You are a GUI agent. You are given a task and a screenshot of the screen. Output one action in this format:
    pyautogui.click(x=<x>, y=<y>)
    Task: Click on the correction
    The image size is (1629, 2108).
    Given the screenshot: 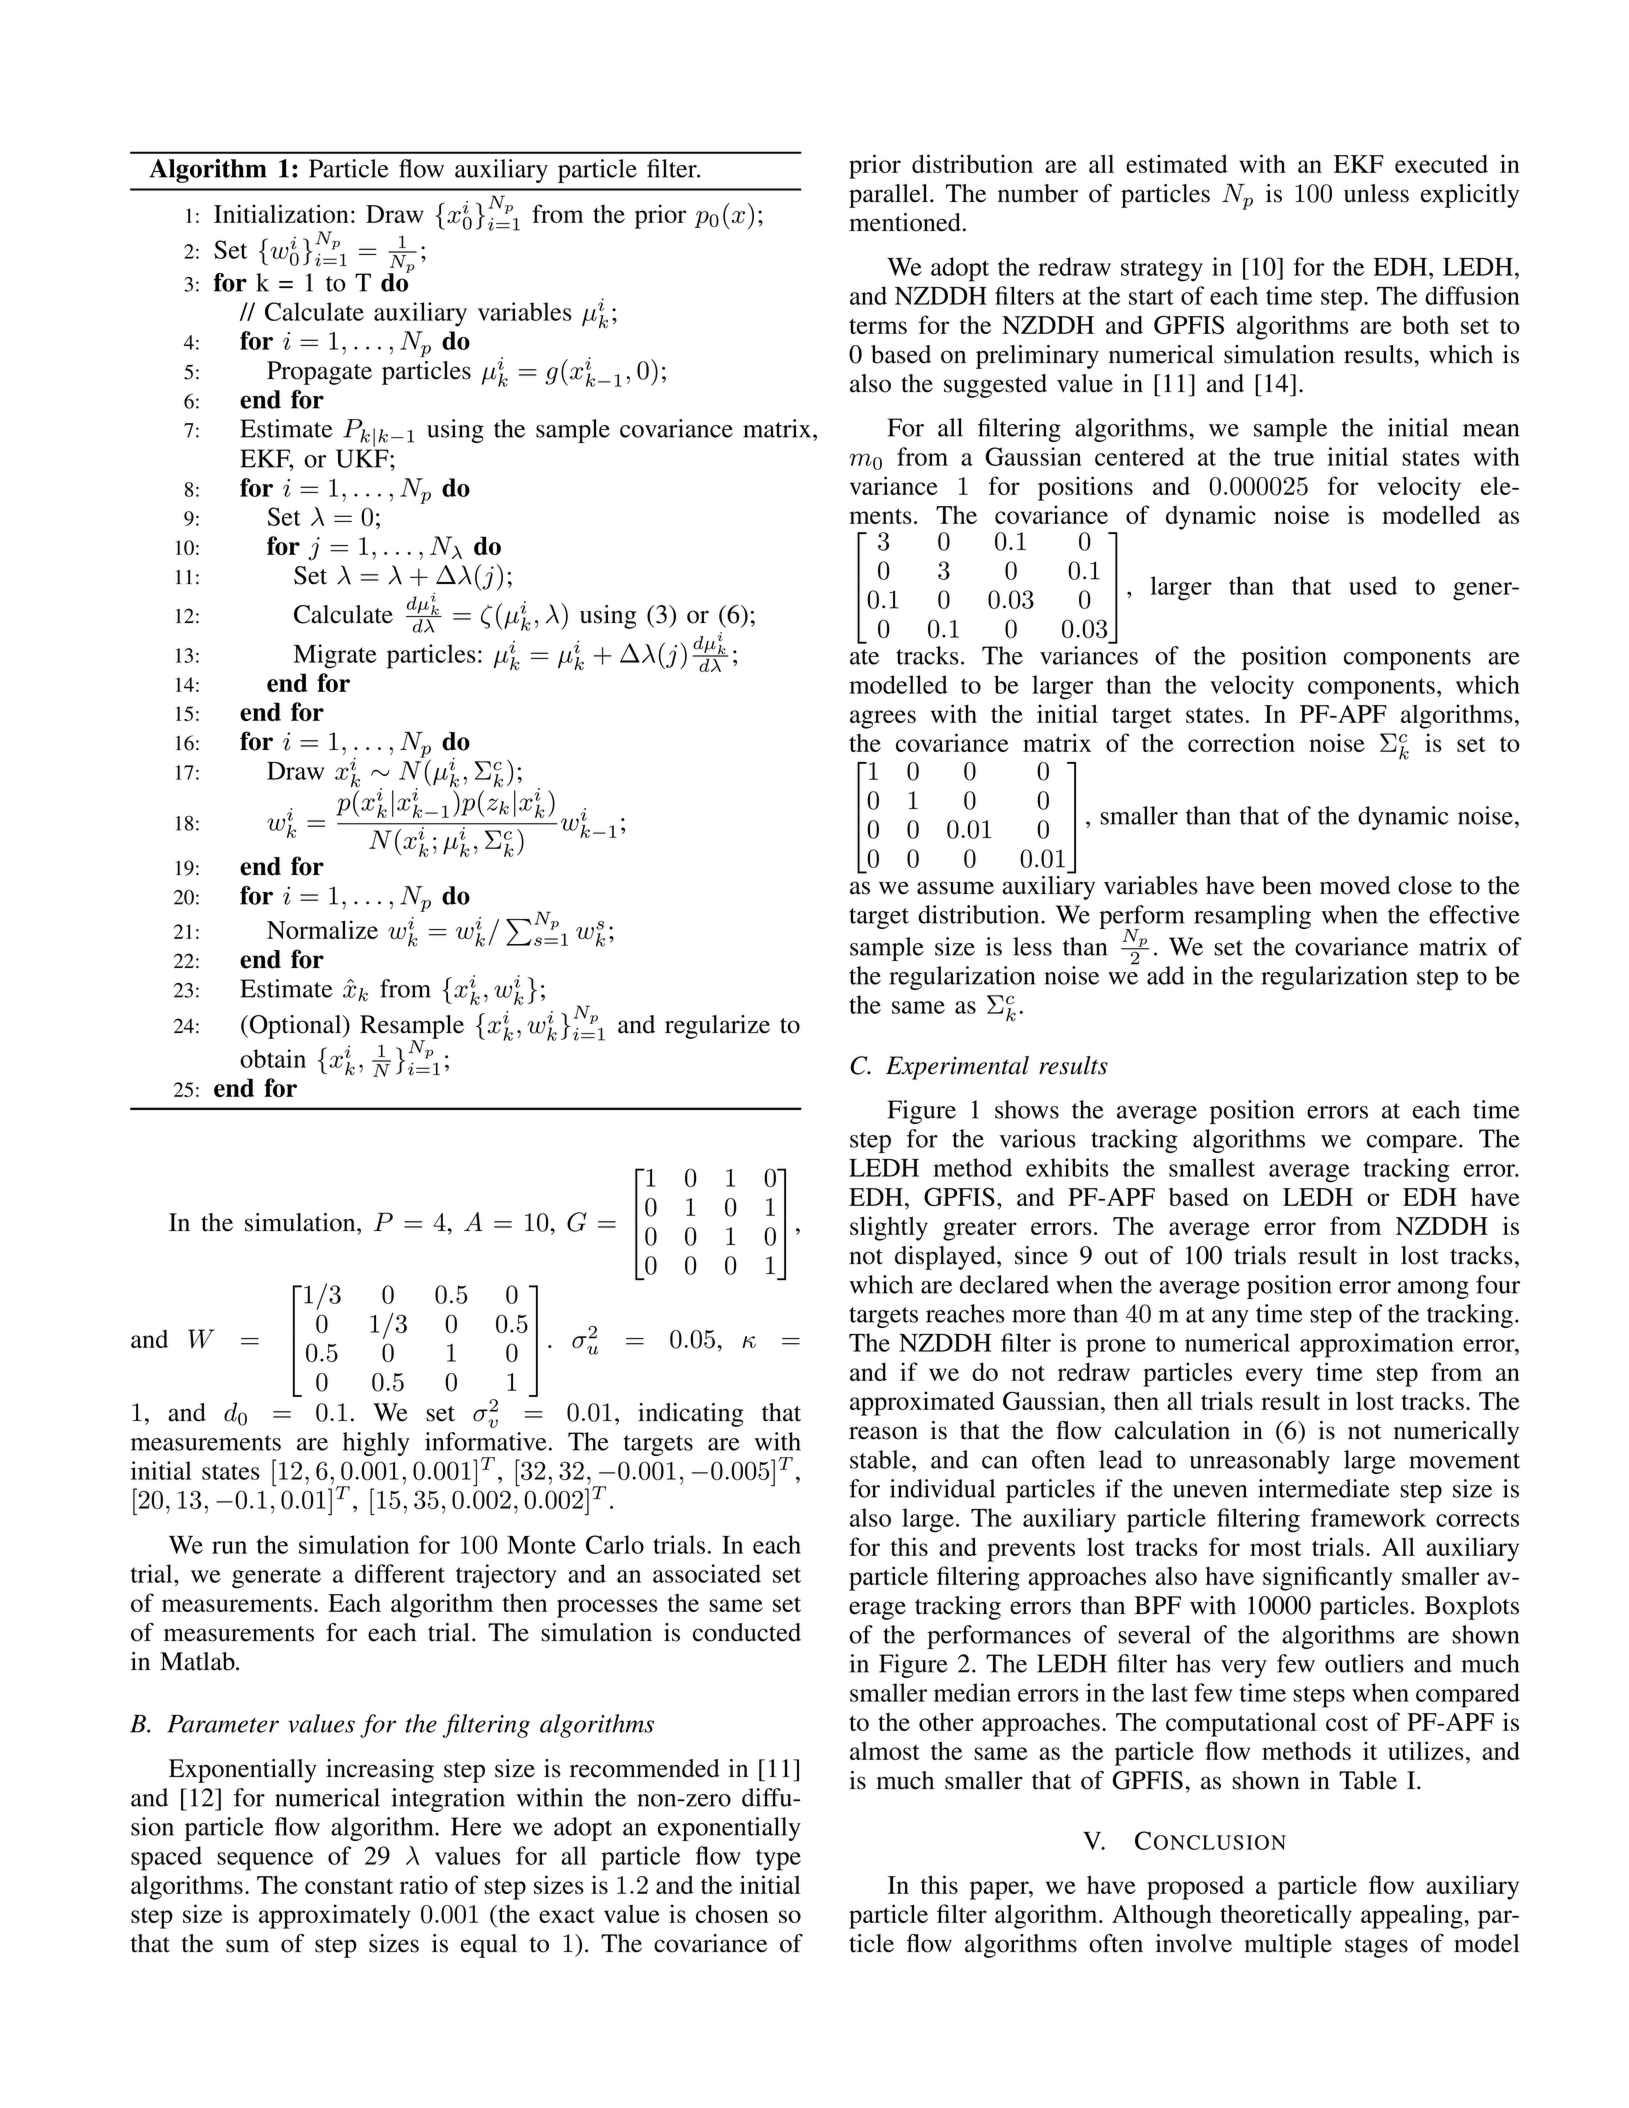 What is the action you would take?
    pyautogui.click(x=1241, y=742)
